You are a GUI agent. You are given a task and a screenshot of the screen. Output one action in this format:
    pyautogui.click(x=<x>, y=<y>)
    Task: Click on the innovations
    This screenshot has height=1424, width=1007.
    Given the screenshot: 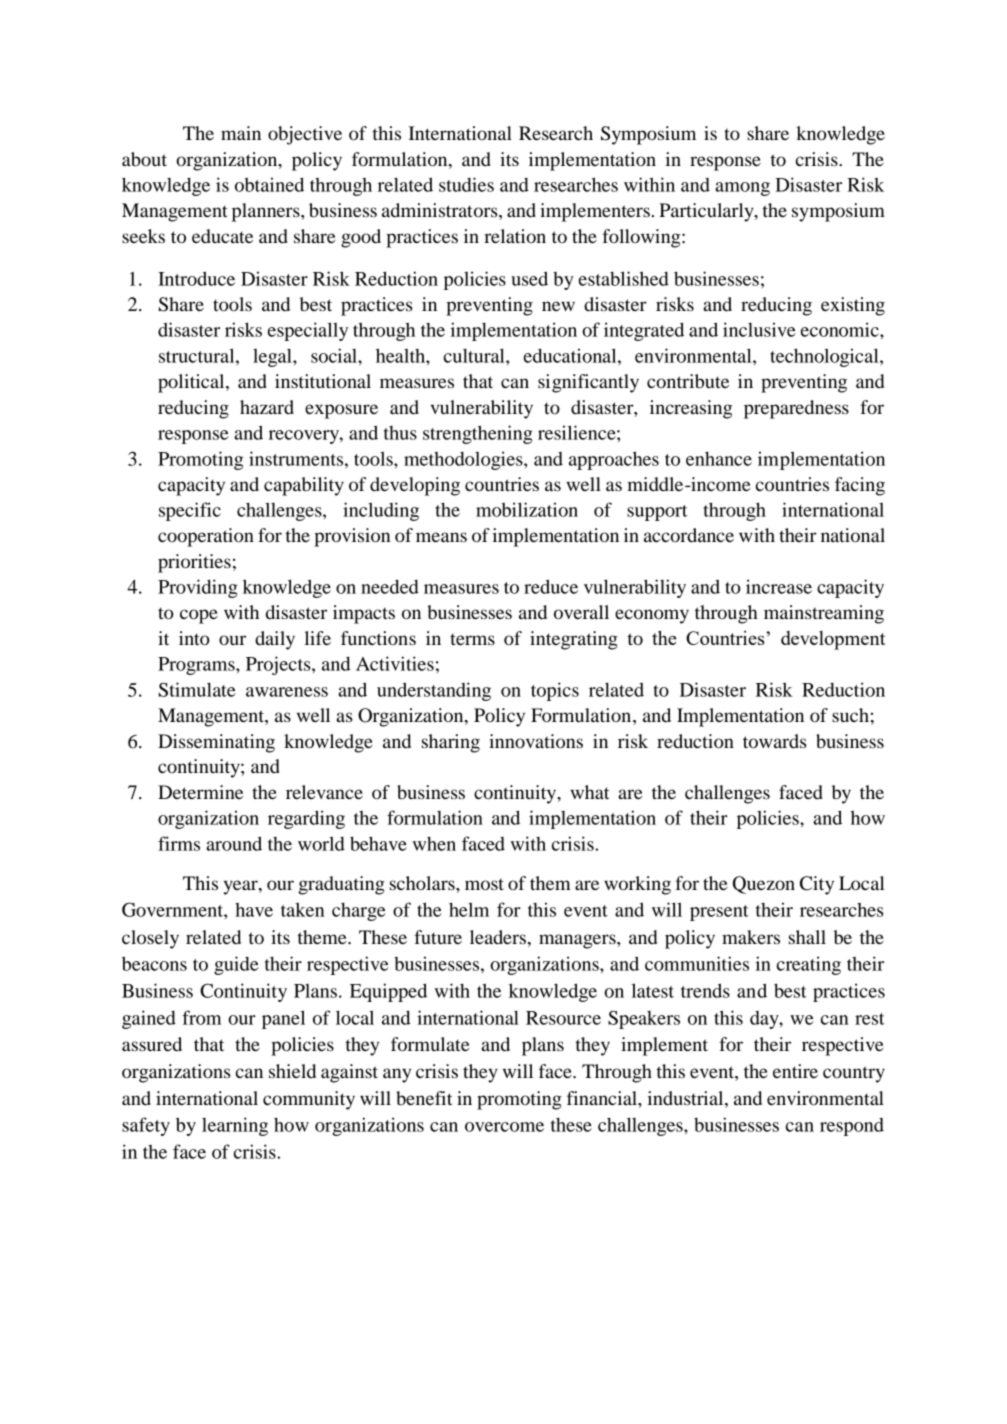 What is the action you would take?
    pyautogui.click(x=536, y=741)
